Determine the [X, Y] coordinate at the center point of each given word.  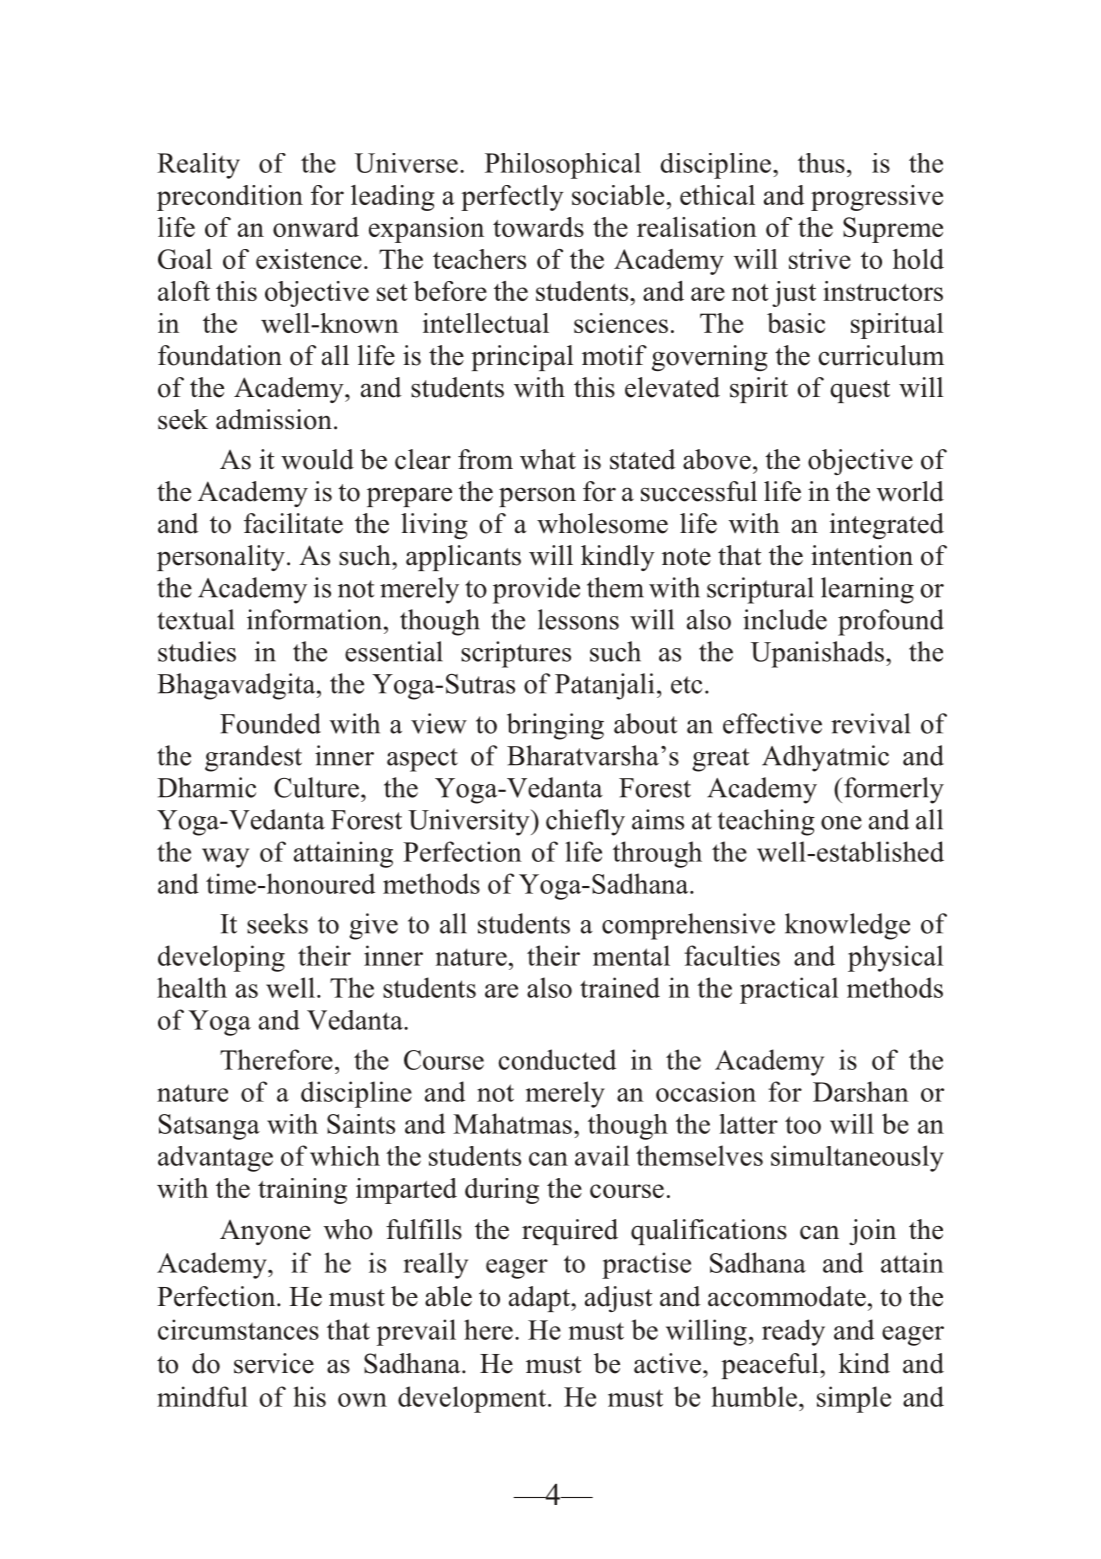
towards [538, 227]
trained [620, 987]
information [314, 619]
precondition [230, 198]
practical [789, 990]
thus [821, 163]
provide [536, 590]
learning [867, 590]
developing [221, 958]
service [274, 1363]
